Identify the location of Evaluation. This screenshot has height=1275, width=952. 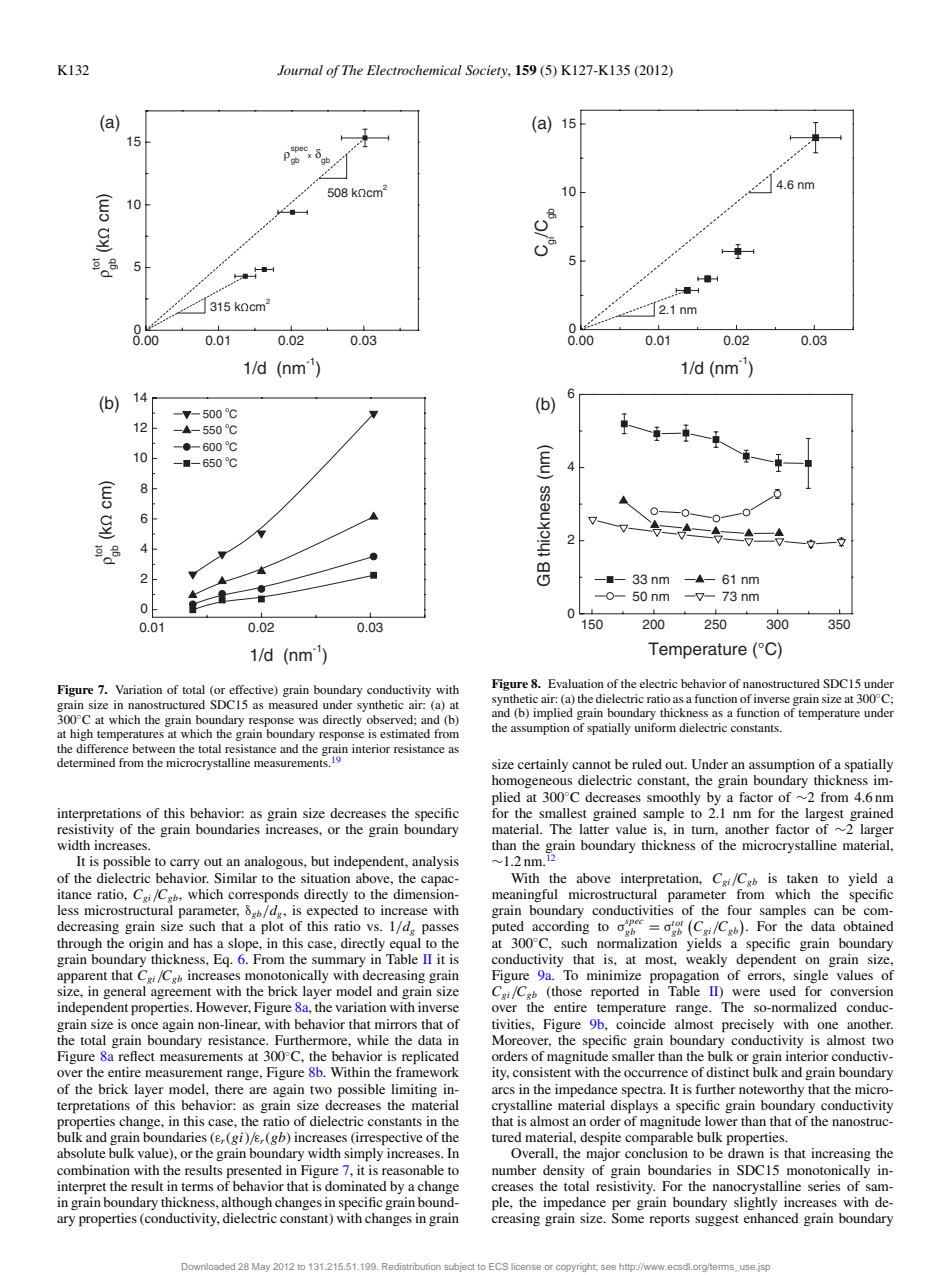
(576, 683).
